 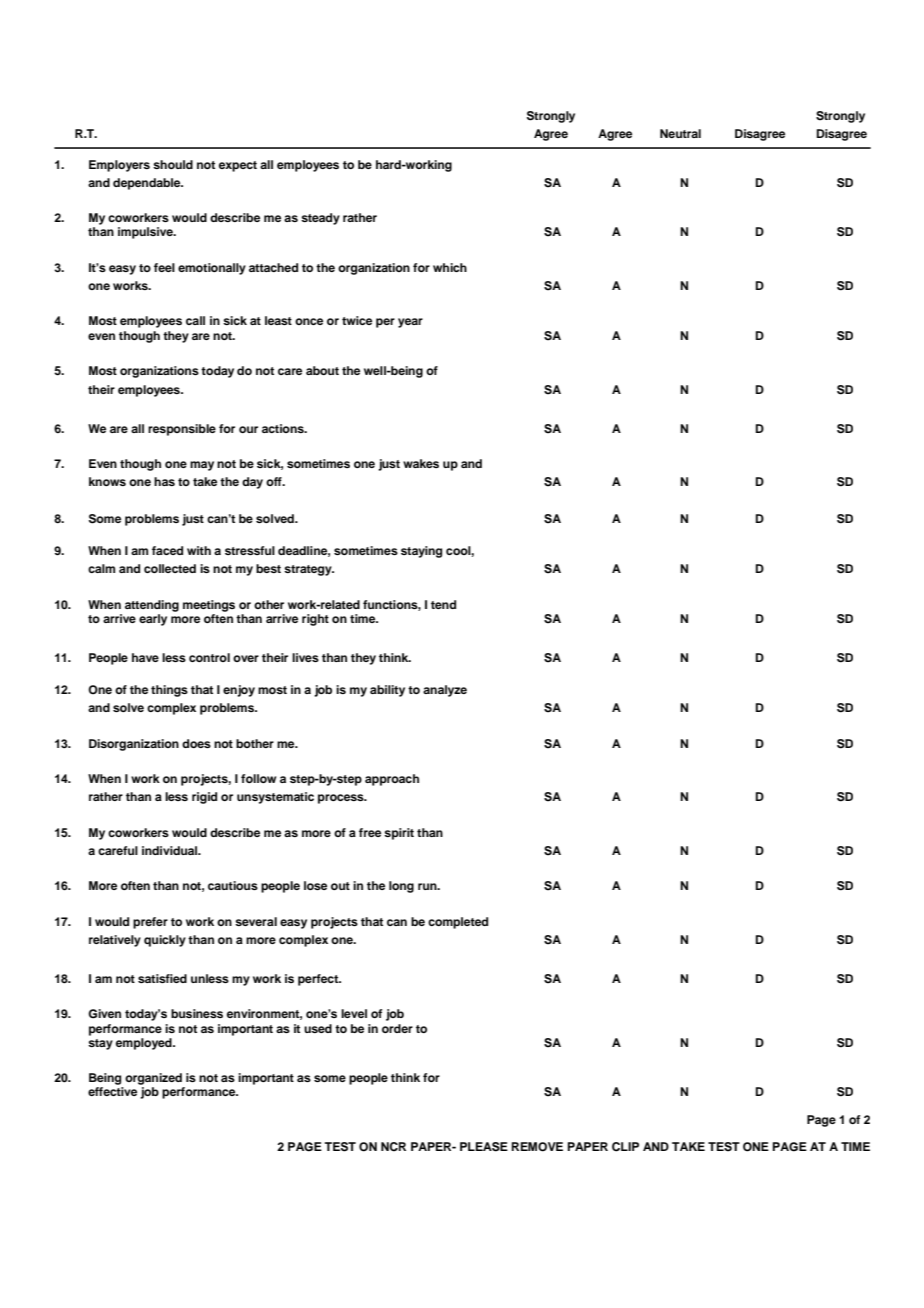 I want to click on organized, so click(x=153, y=1079).
